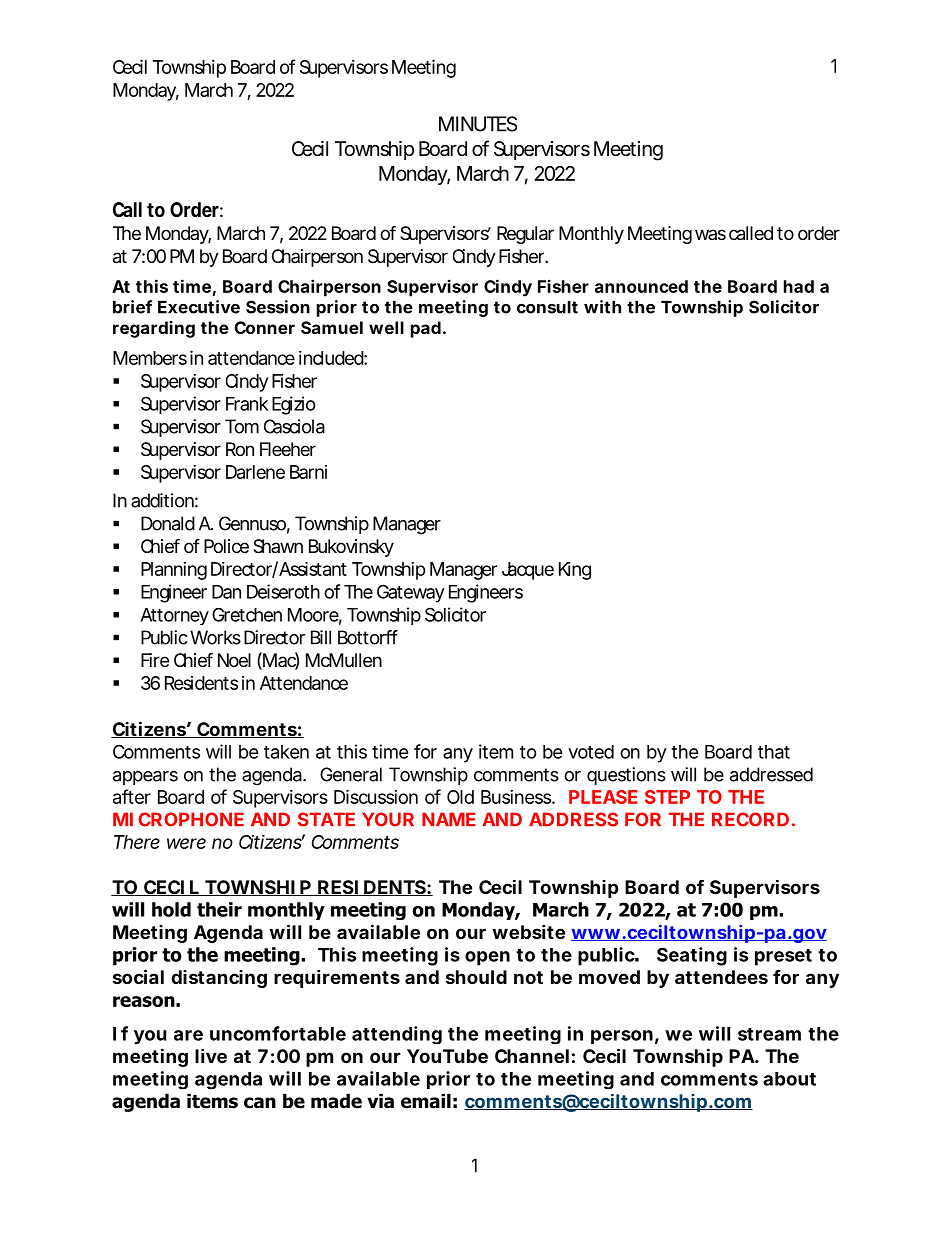  Describe the element at coordinates (211, 1055) in the document. I see `live` at that location.
